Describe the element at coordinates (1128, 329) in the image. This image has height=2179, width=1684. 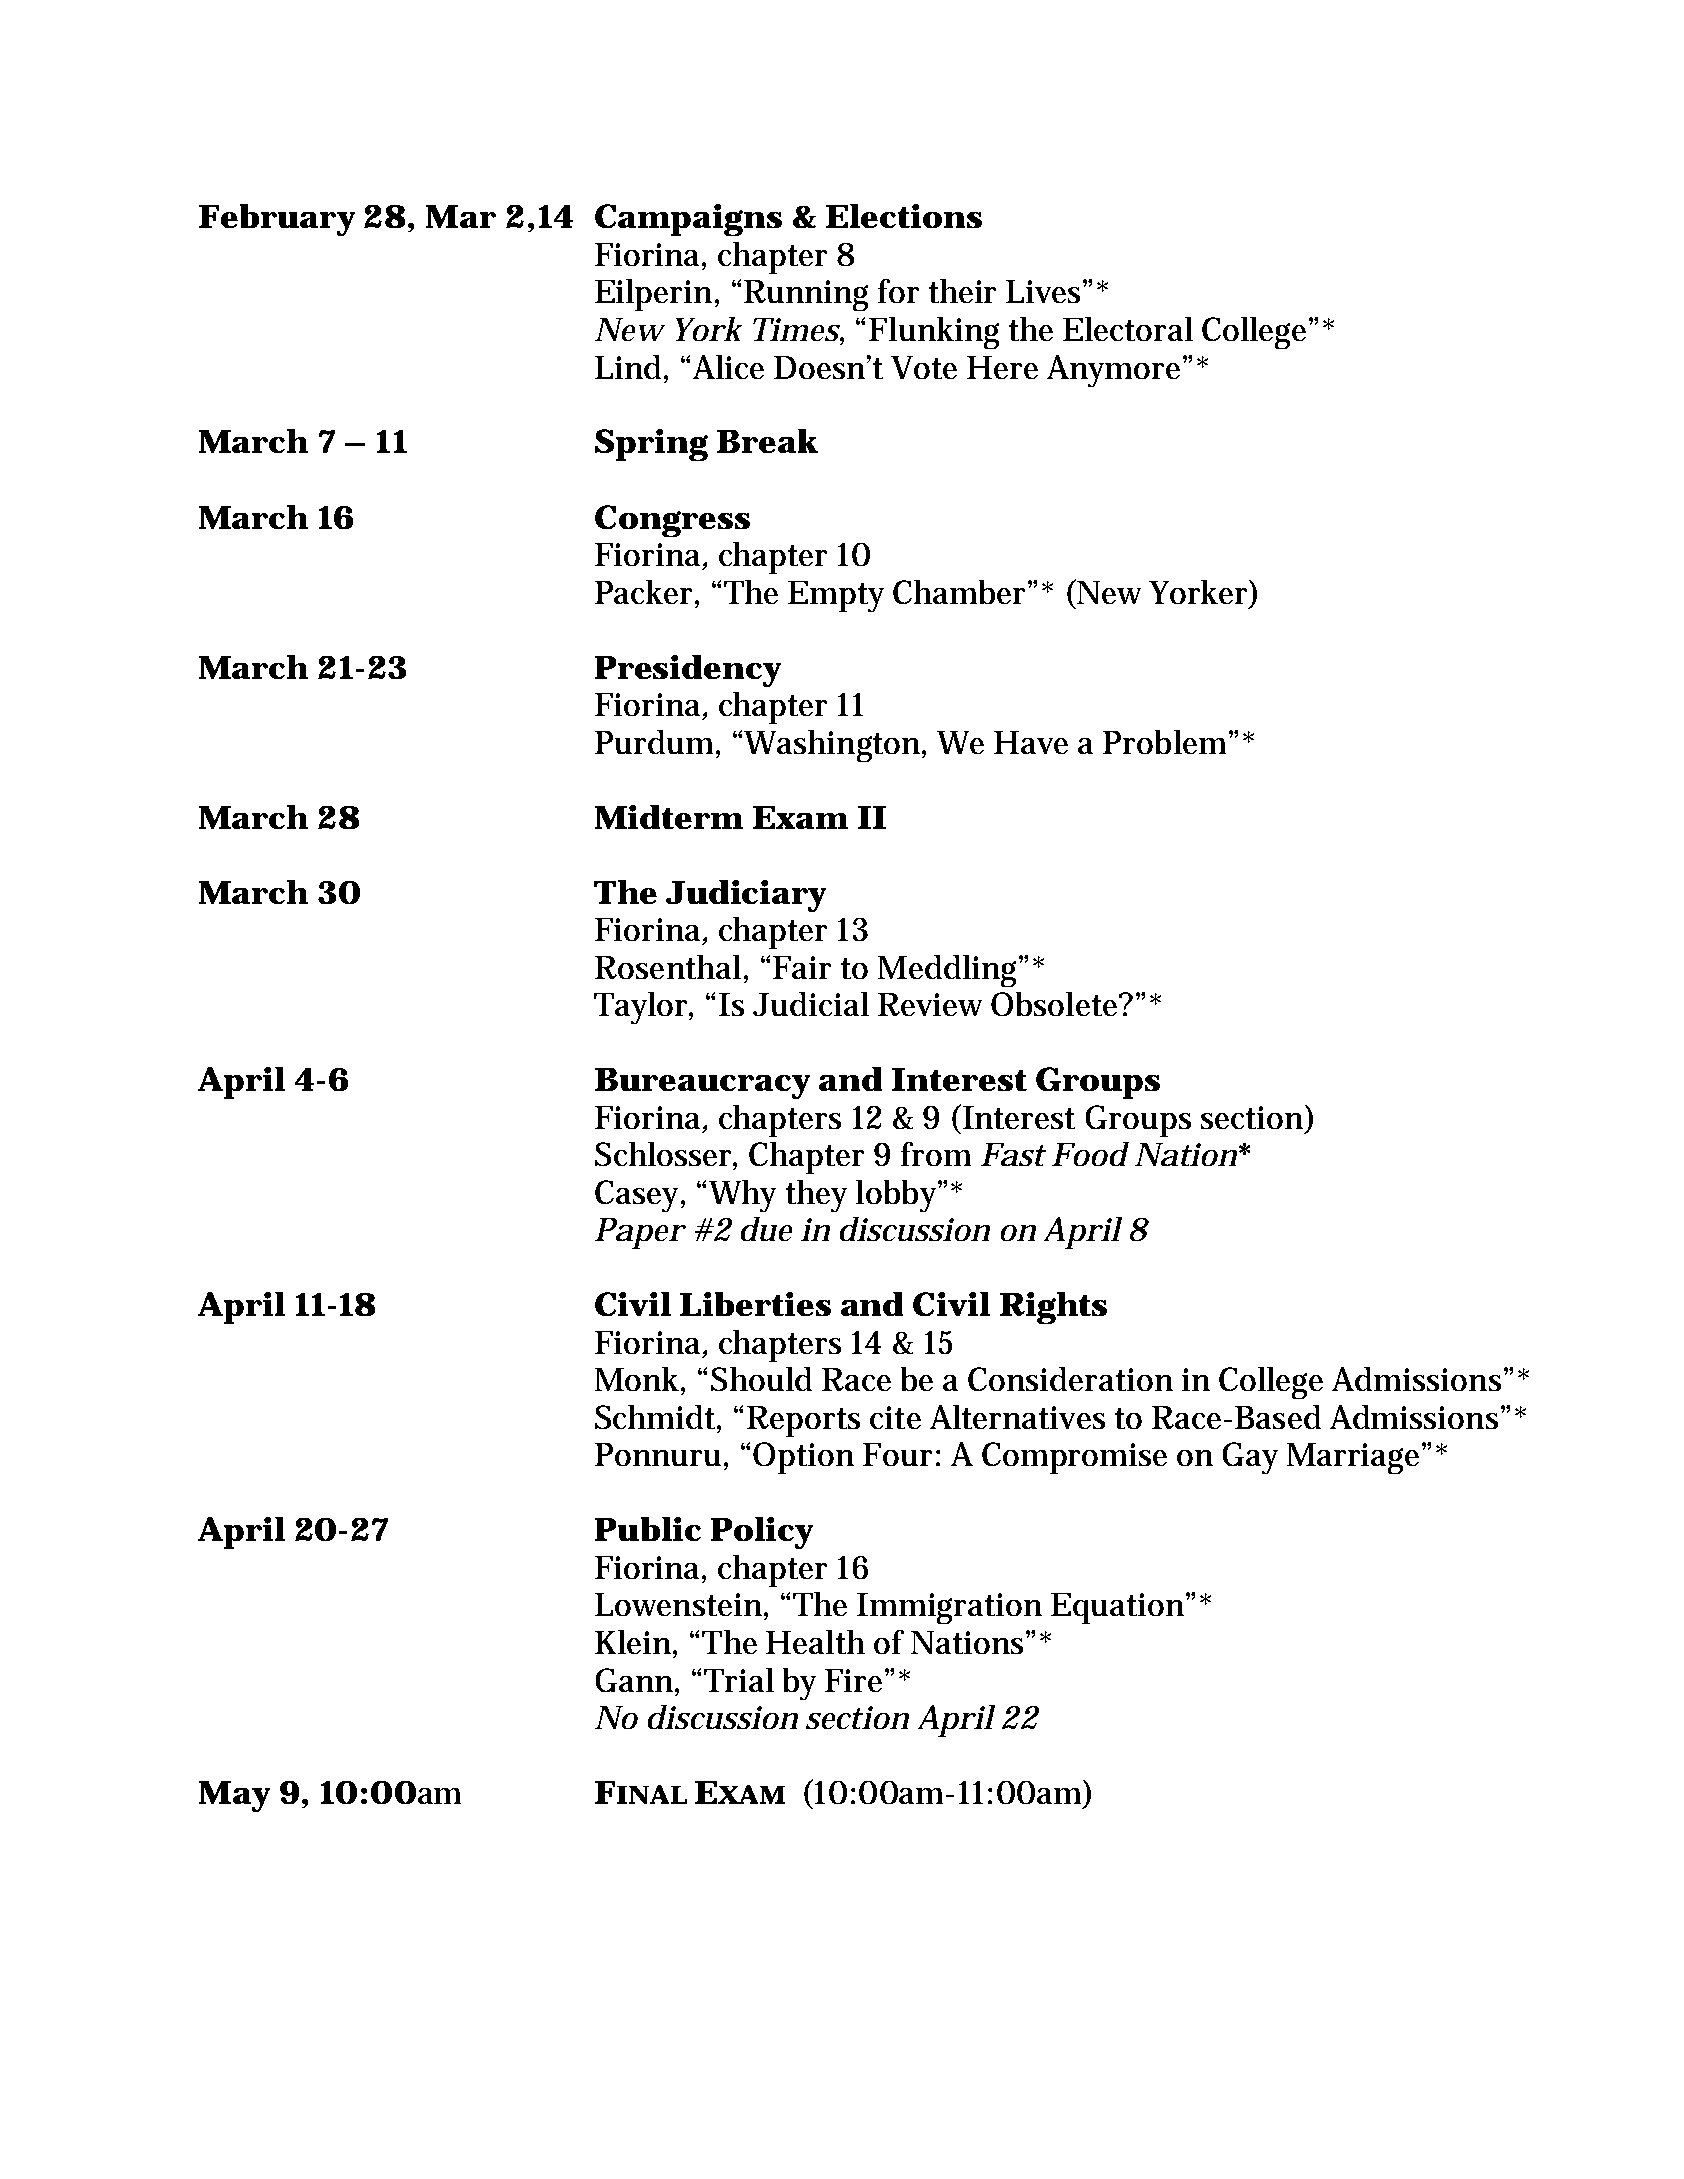
I see `Electoral` at that location.
